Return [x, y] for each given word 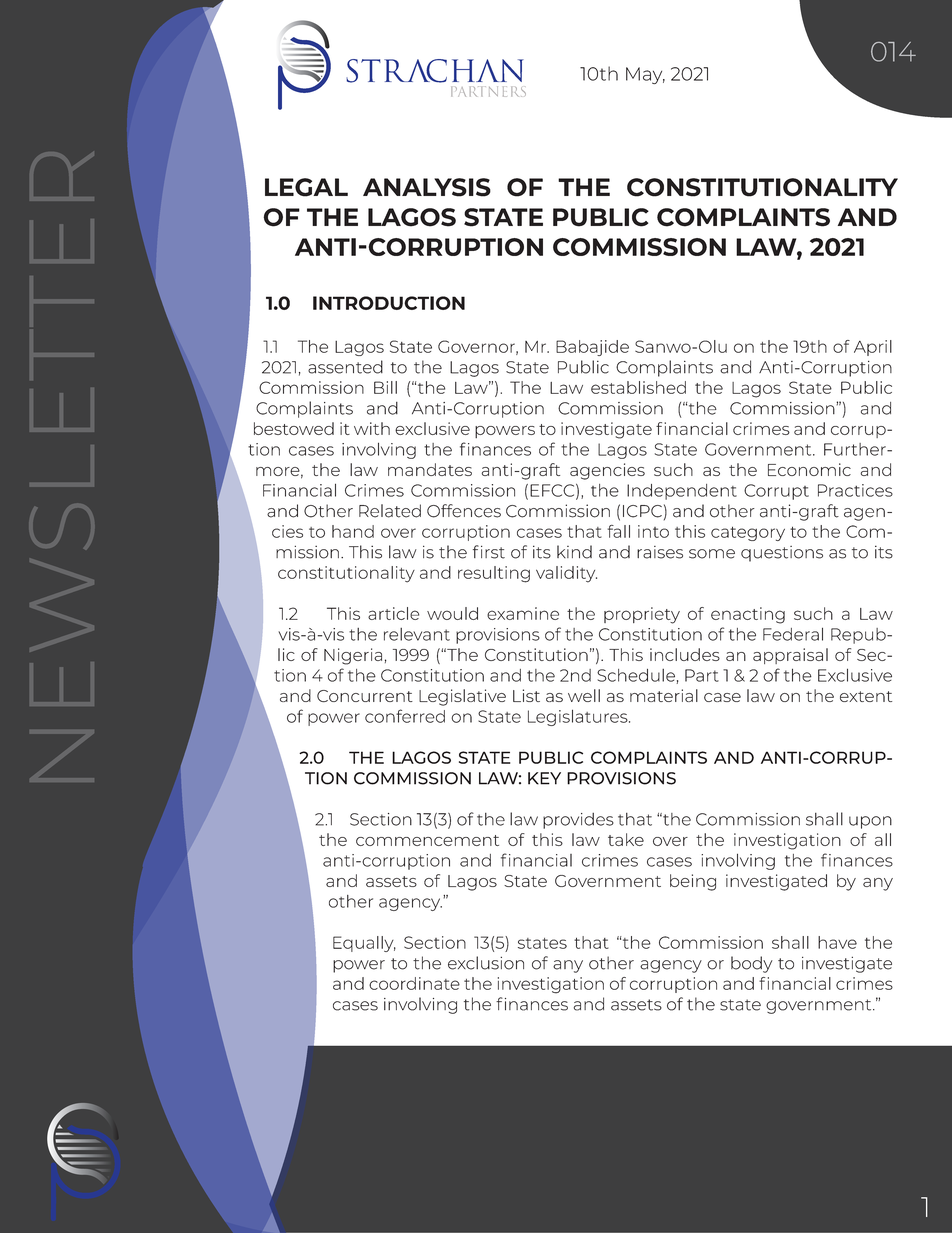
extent [866, 696]
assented [345, 367]
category [748, 533]
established [638, 387]
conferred [405, 716]
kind [574, 552]
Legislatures [579, 717]
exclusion [486, 963]
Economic [809, 469]
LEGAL [306, 187]
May [645, 75]
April [873, 348]
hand [353, 531]
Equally [364, 944]
